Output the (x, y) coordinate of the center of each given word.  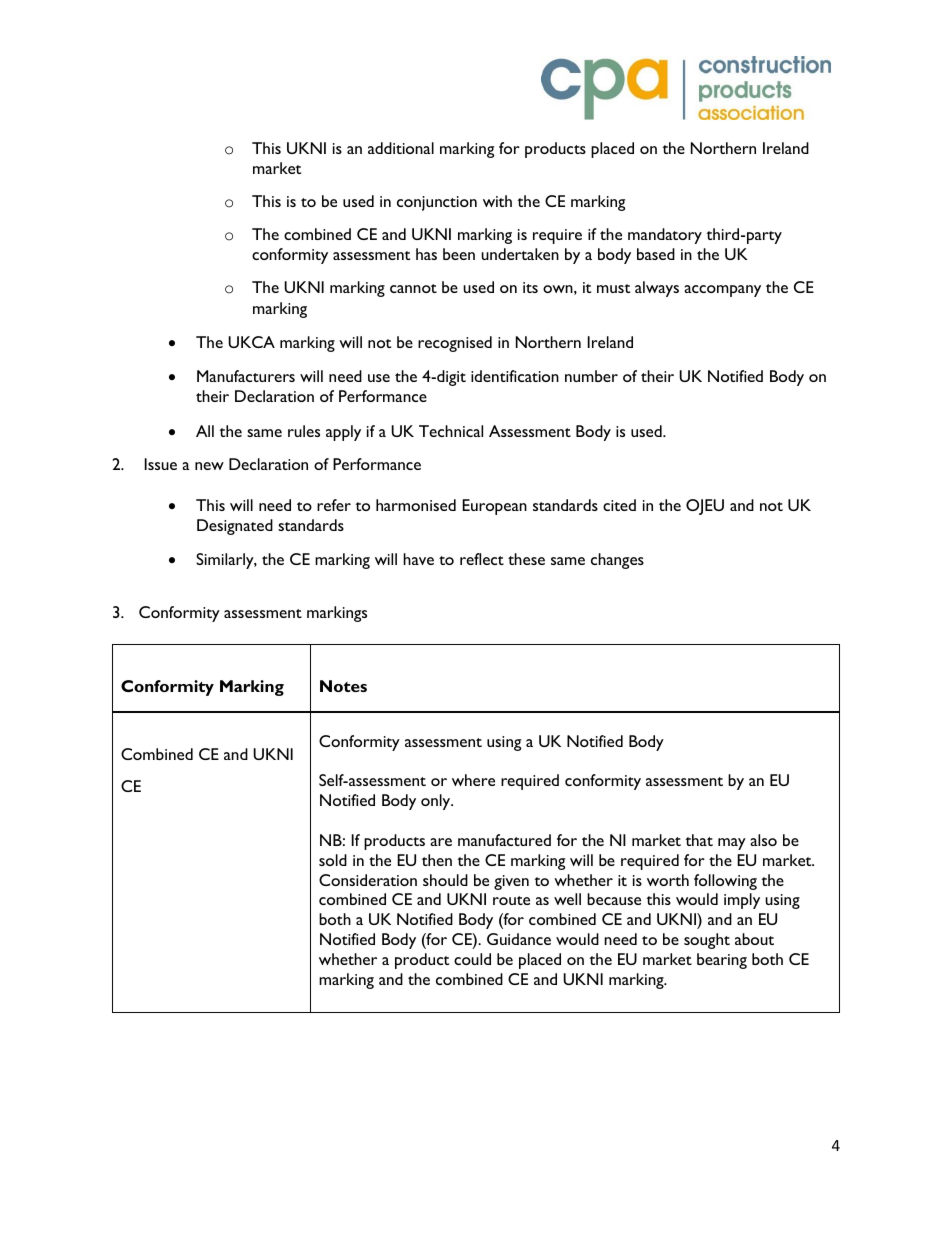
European (494, 507)
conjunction (437, 203)
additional (401, 148)
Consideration (368, 880)
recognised (455, 344)
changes (617, 561)
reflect (482, 559)
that (699, 840)
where (473, 780)
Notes (343, 686)
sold (333, 860)
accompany (722, 291)
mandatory (665, 236)
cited (619, 505)
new (209, 466)
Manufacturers (246, 376)
